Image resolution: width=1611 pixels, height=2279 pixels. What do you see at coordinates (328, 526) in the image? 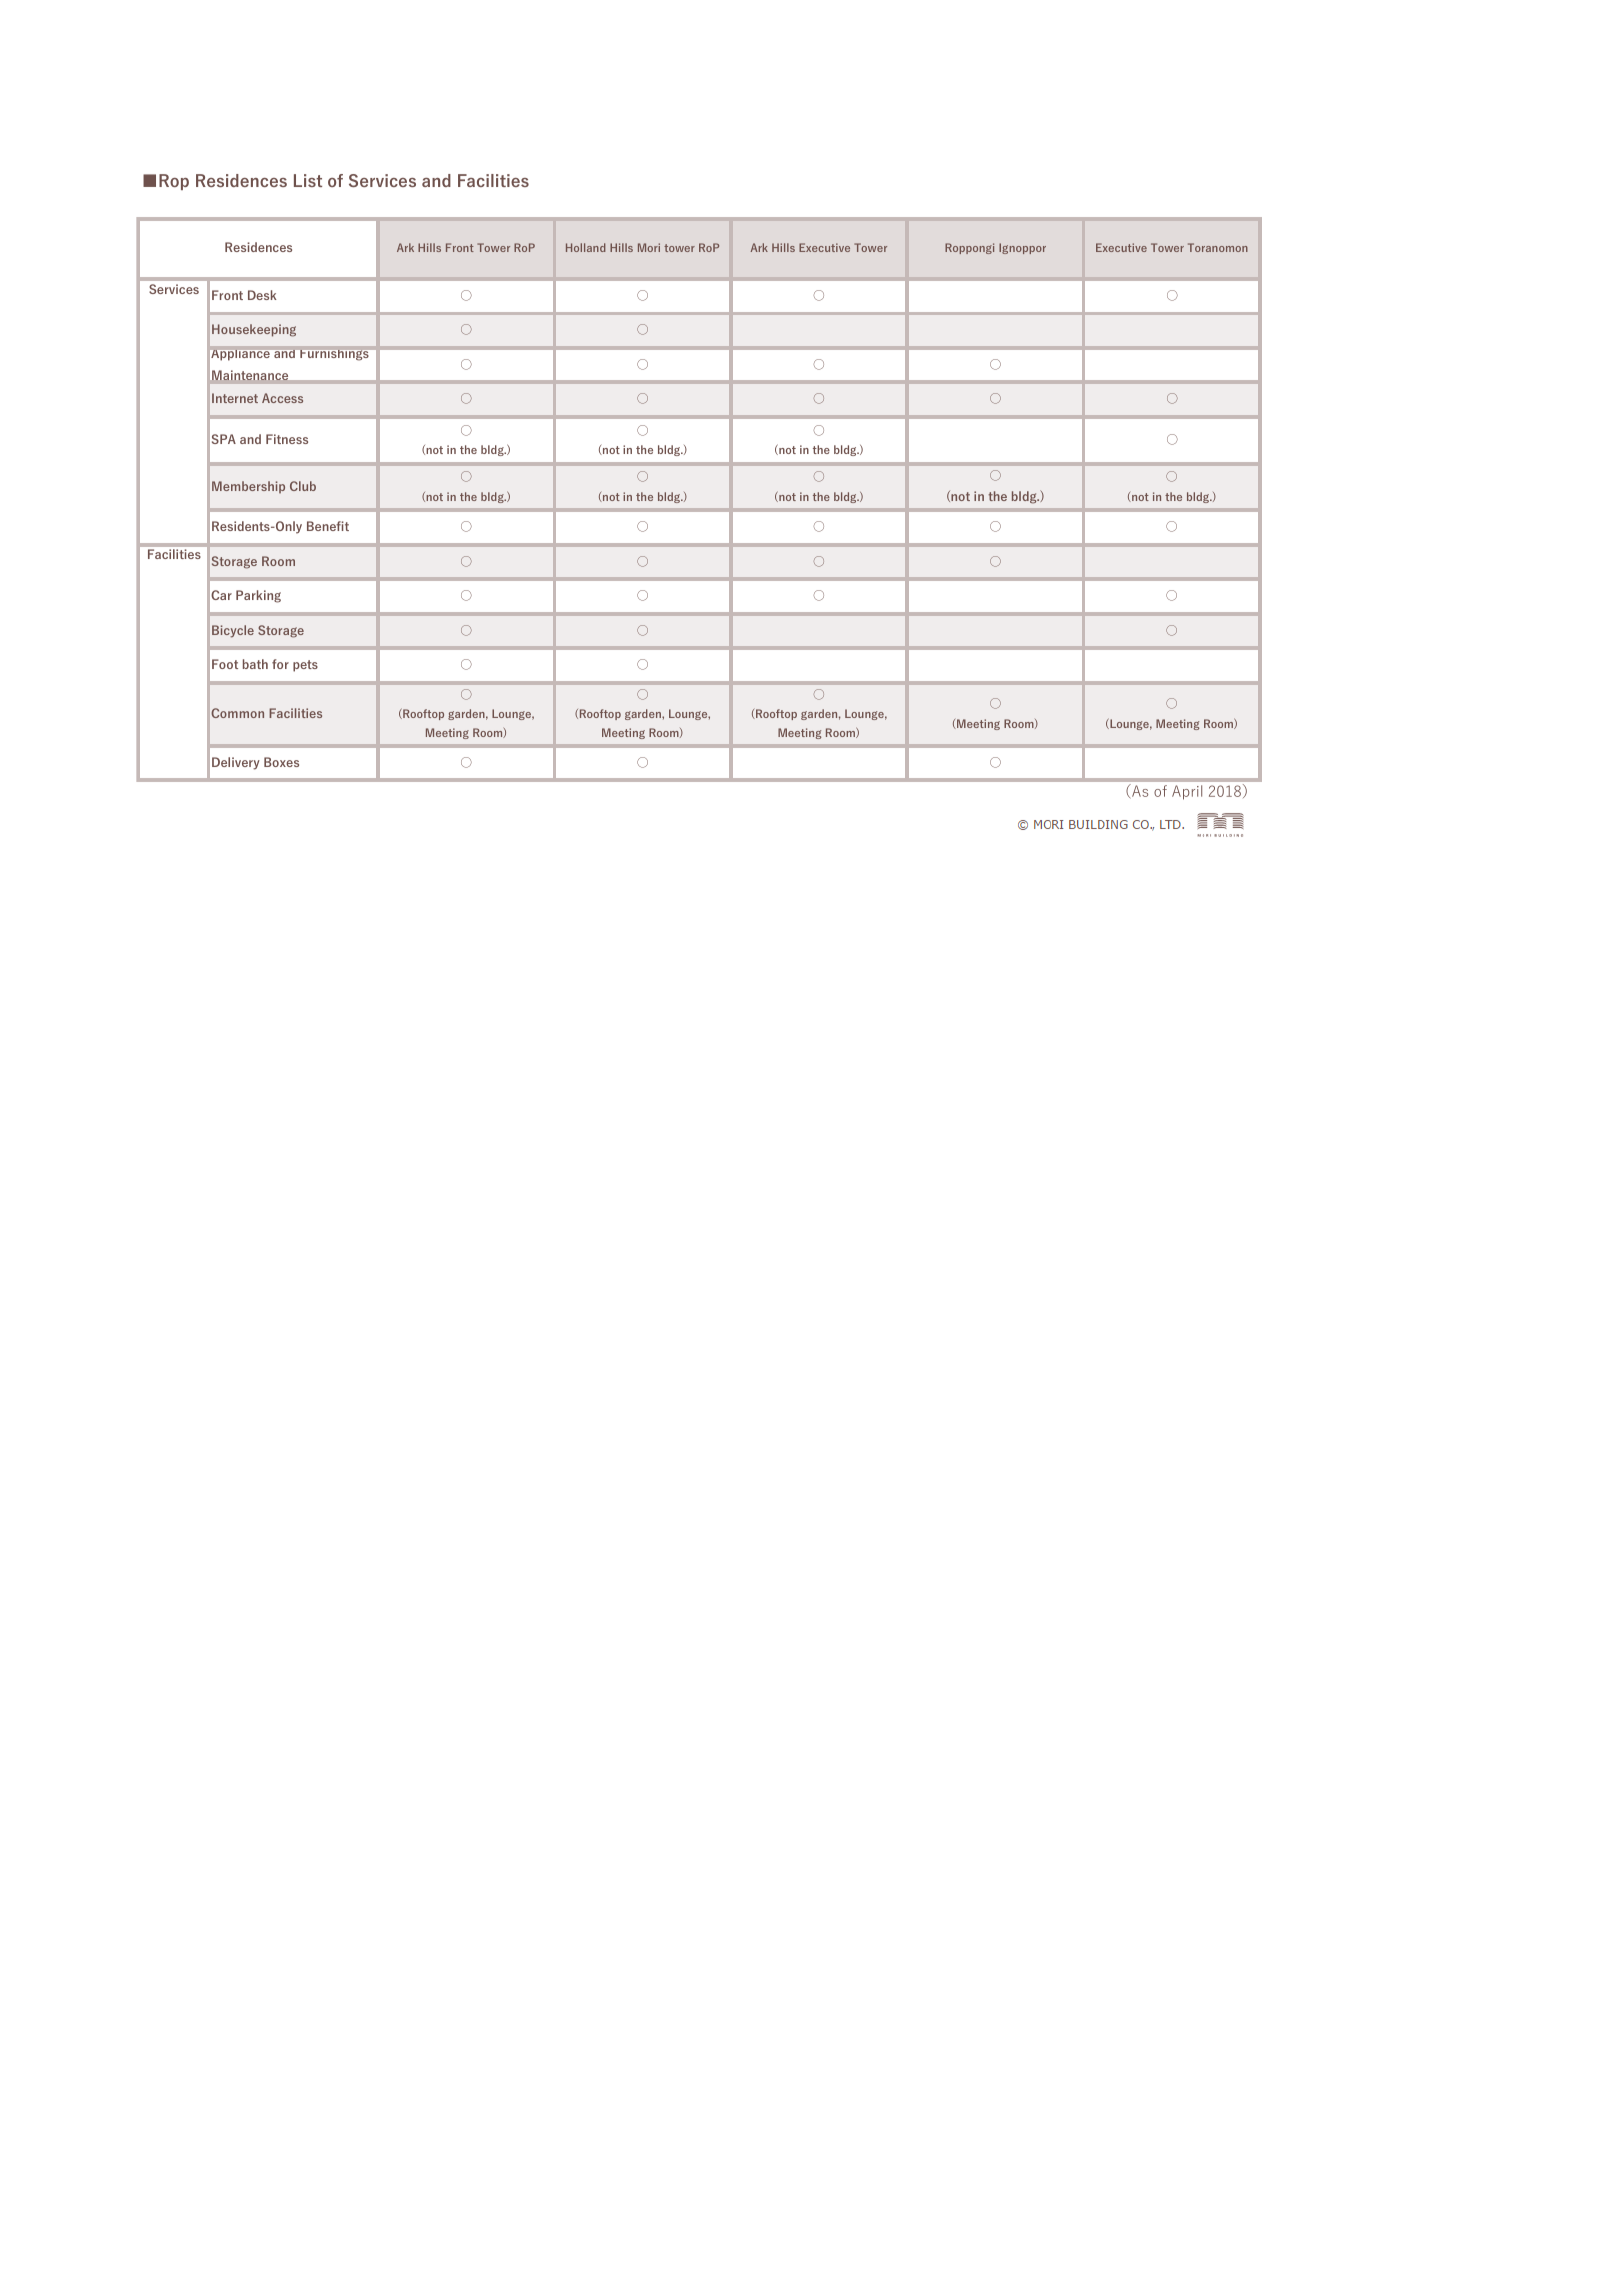
I see `Benefit` at bounding box center [328, 526].
